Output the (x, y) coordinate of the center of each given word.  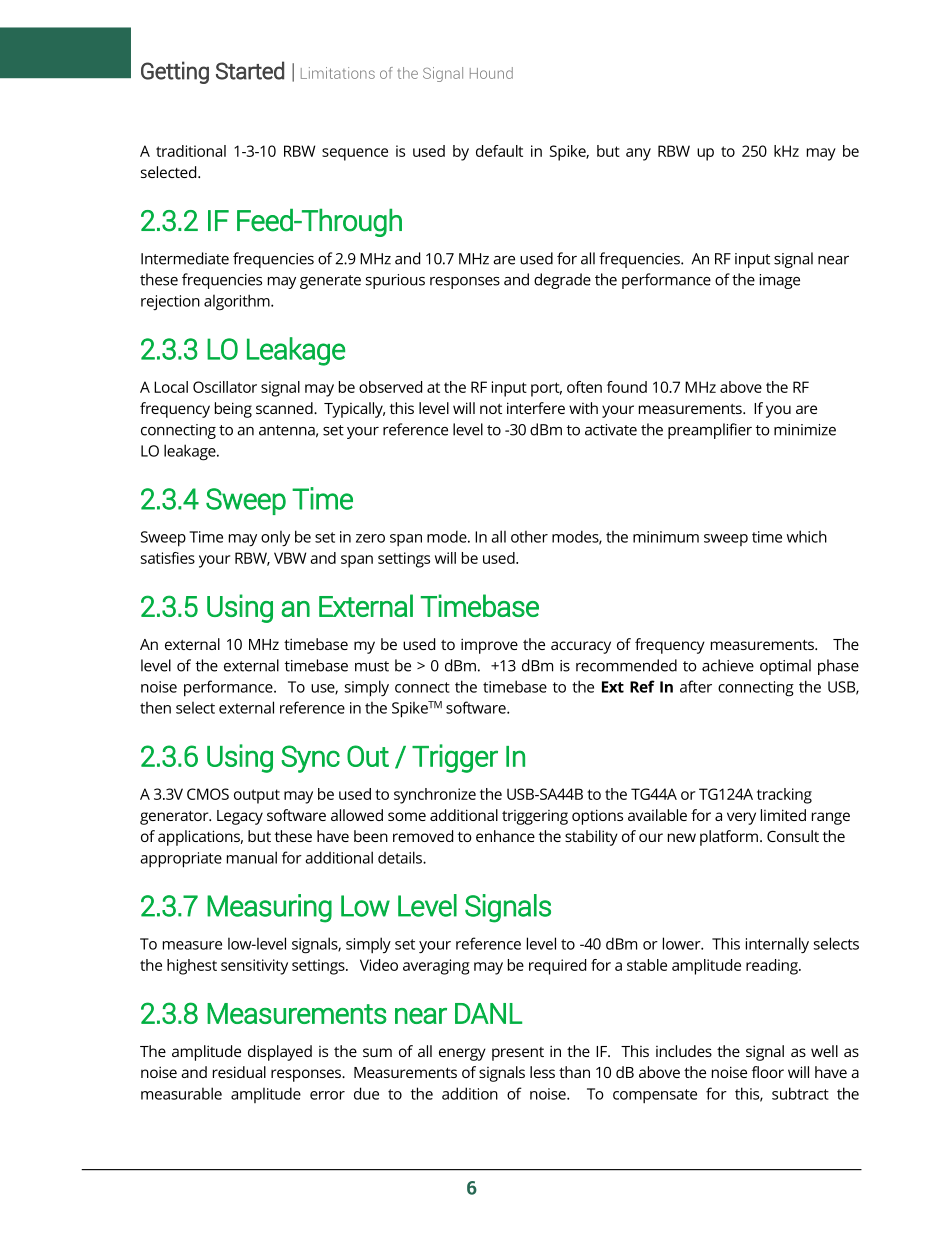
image (780, 281)
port (546, 389)
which (807, 536)
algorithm (238, 302)
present (518, 1054)
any (638, 154)
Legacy (240, 817)
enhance (505, 836)
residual (239, 1072)
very (741, 818)
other (529, 537)
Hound (491, 73)
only (275, 538)
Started (250, 70)
